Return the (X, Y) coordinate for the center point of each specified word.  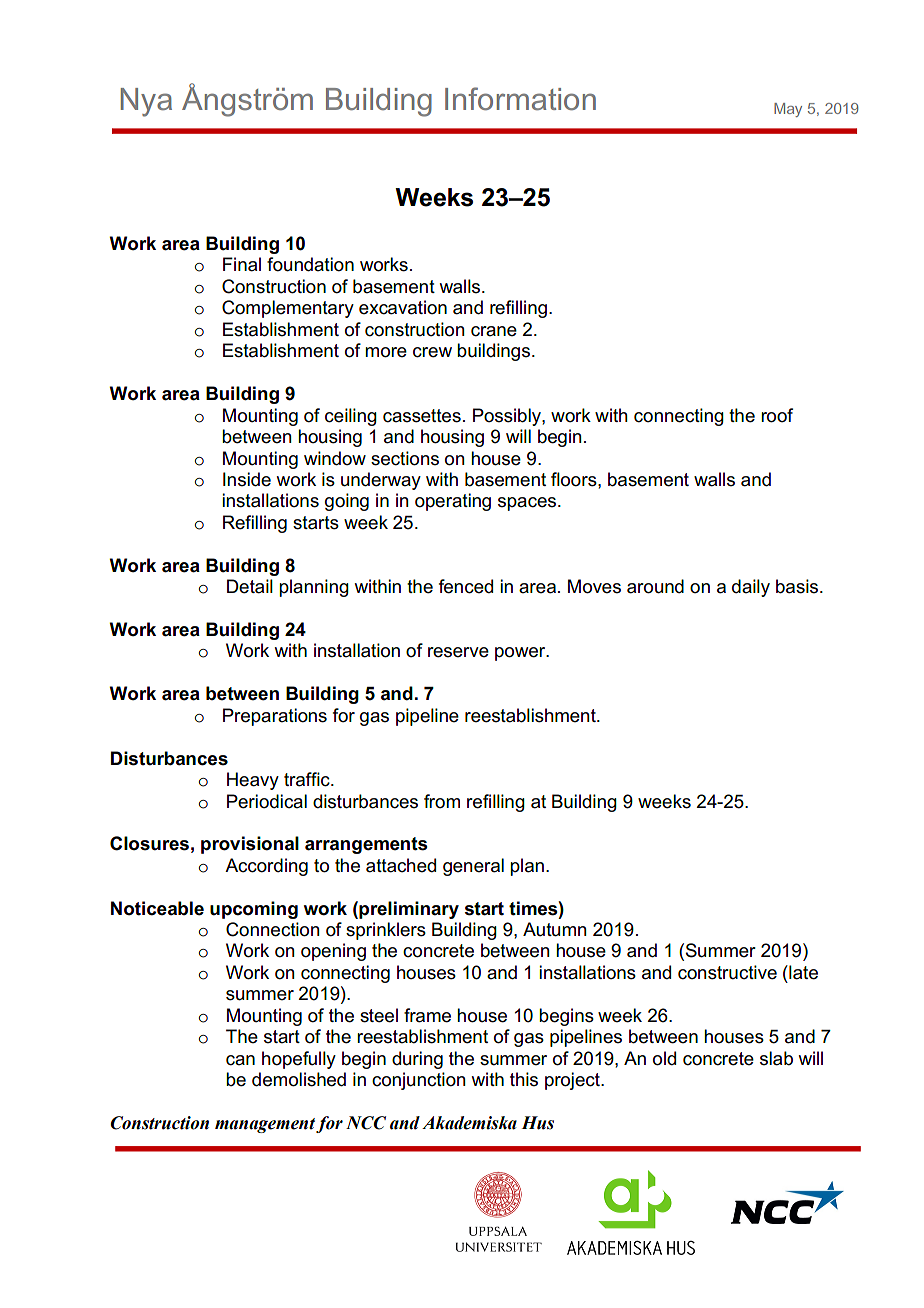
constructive (727, 972)
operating (453, 502)
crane (494, 331)
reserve (458, 652)
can (240, 1060)
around (655, 586)
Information (520, 98)
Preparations (275, 717)
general (473, 867)
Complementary (288, 309)
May (788, 110)
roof (777, 415)
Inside (247, 479)
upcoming (254, 910)
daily (751, 588)
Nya (146, 102)
